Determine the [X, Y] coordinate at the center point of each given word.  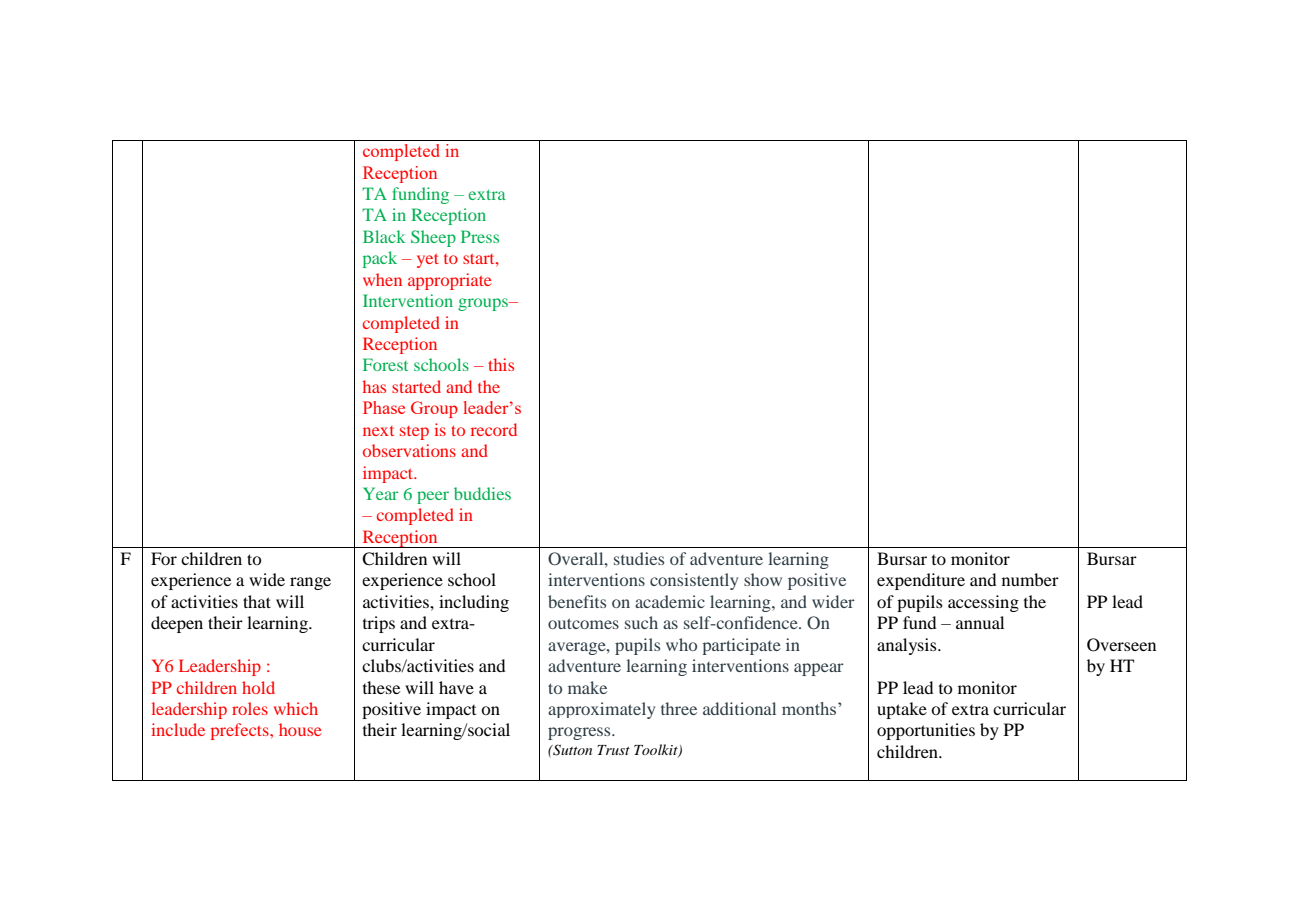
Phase [384, 407]
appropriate [450, 281]
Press [480, 236]
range [310, 583]
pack [380, 259]
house [300, 729]
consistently [694, 581]
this [501, 364]
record [494, 429]
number [1030, 579]
